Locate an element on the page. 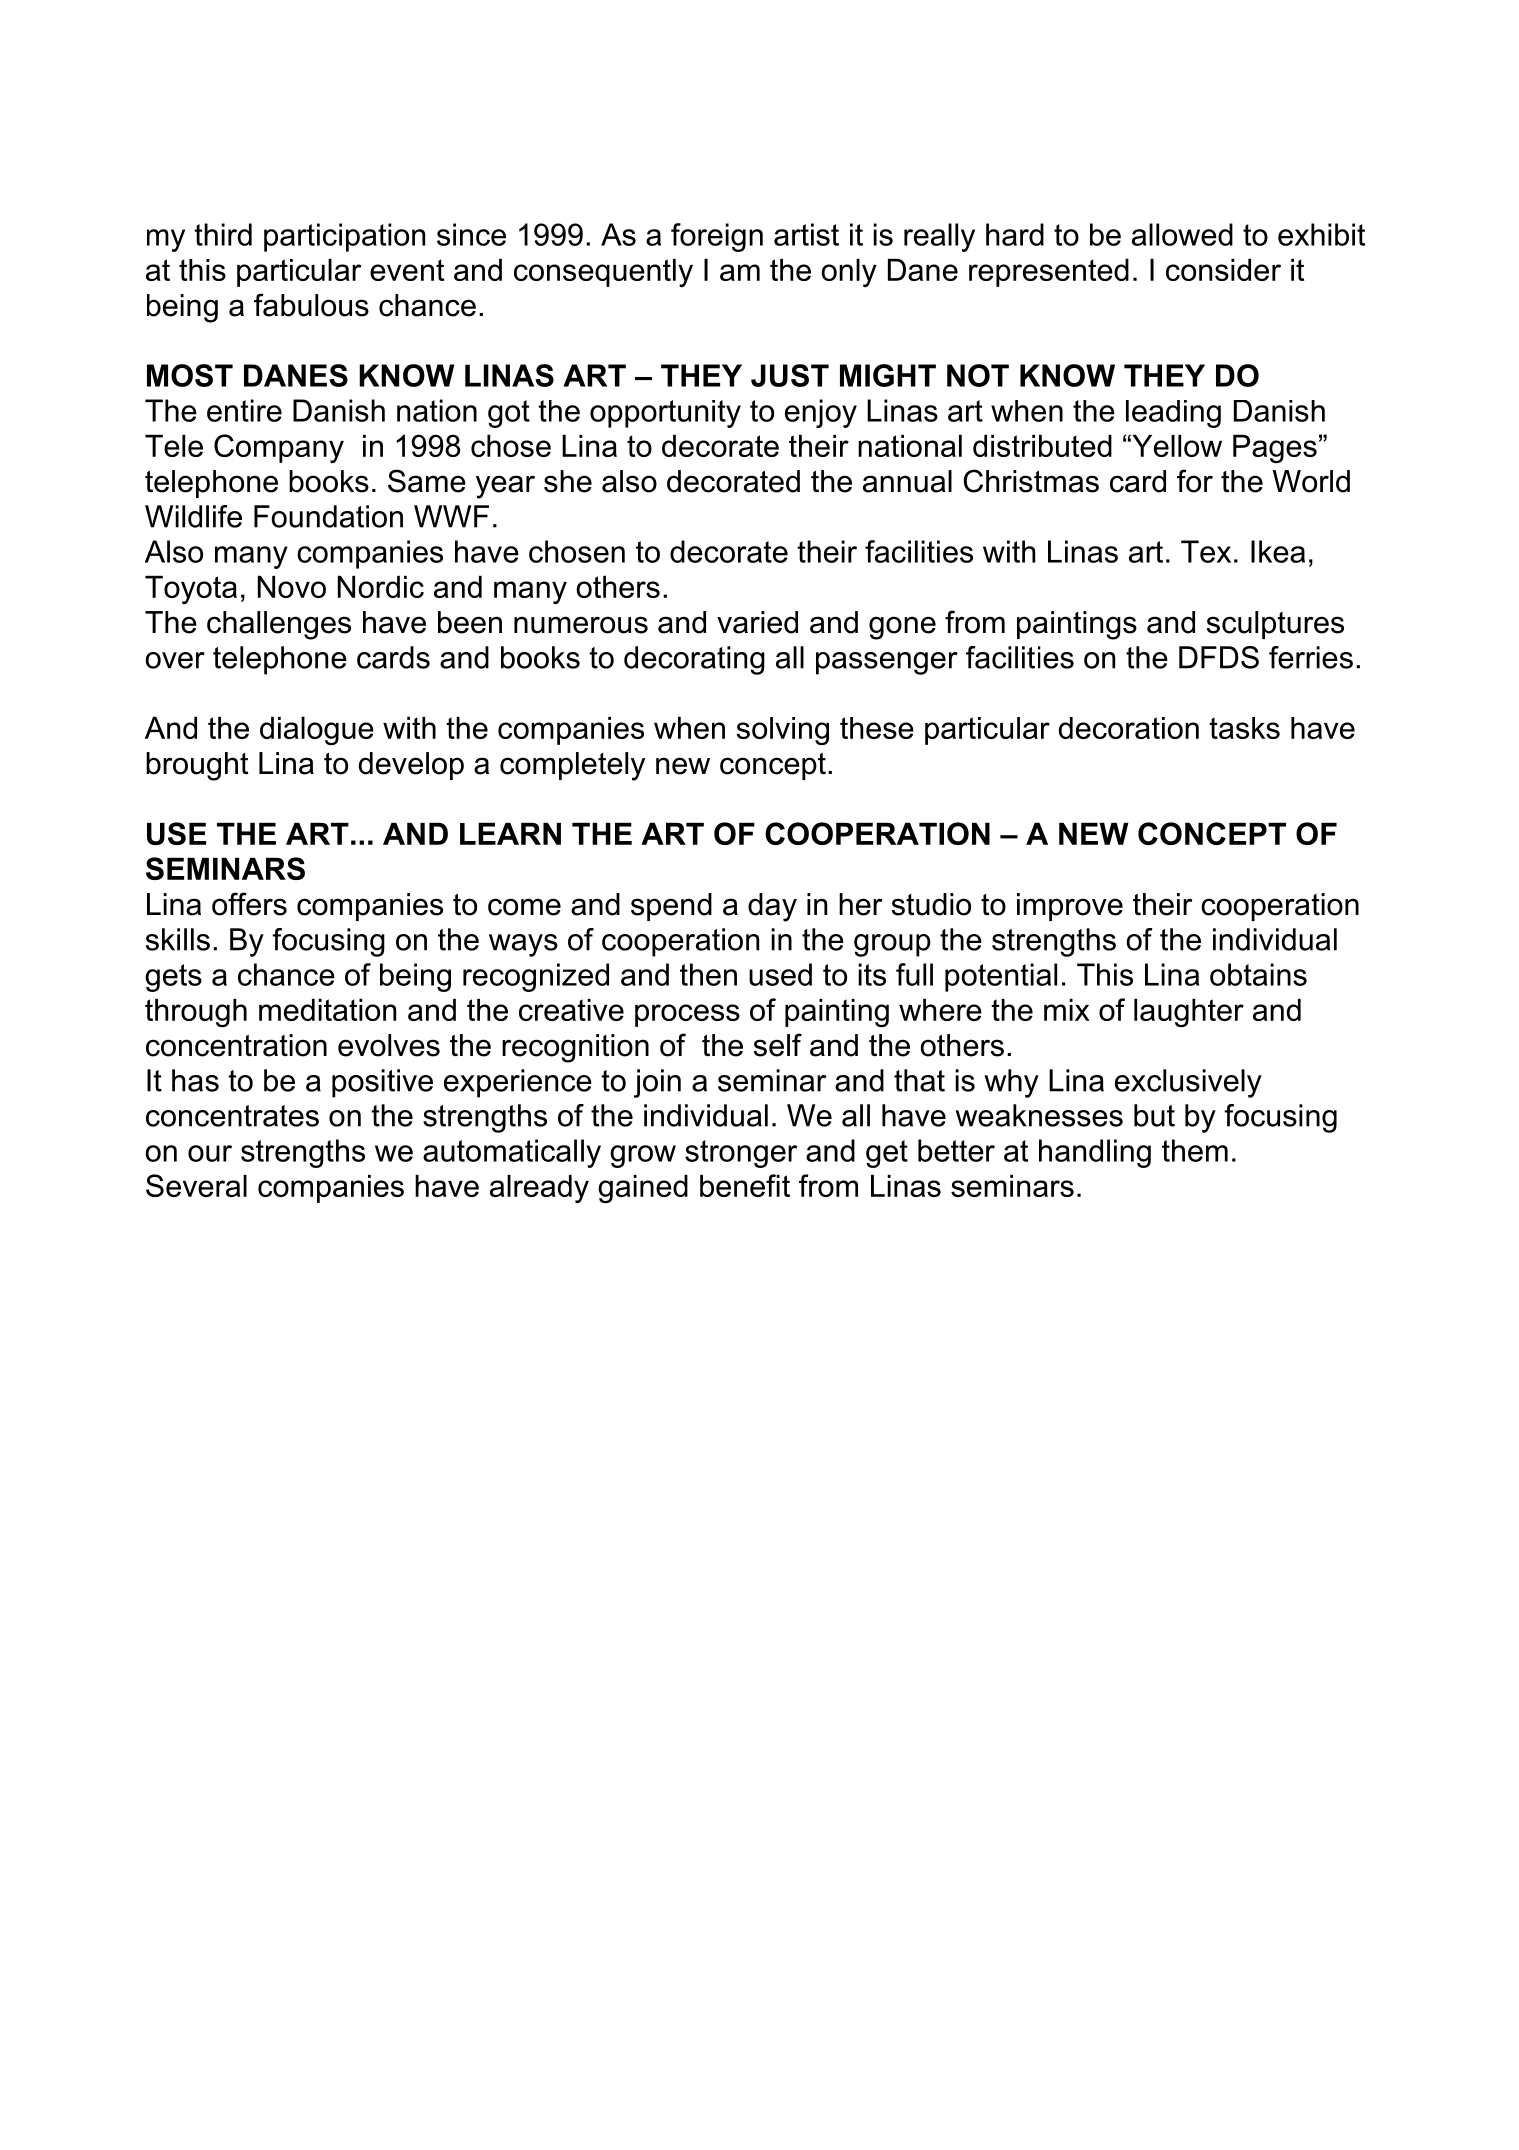 Image resolution: width=1519 pixels, height=2150 pixels. our is located at coordinates (210, 1153).
